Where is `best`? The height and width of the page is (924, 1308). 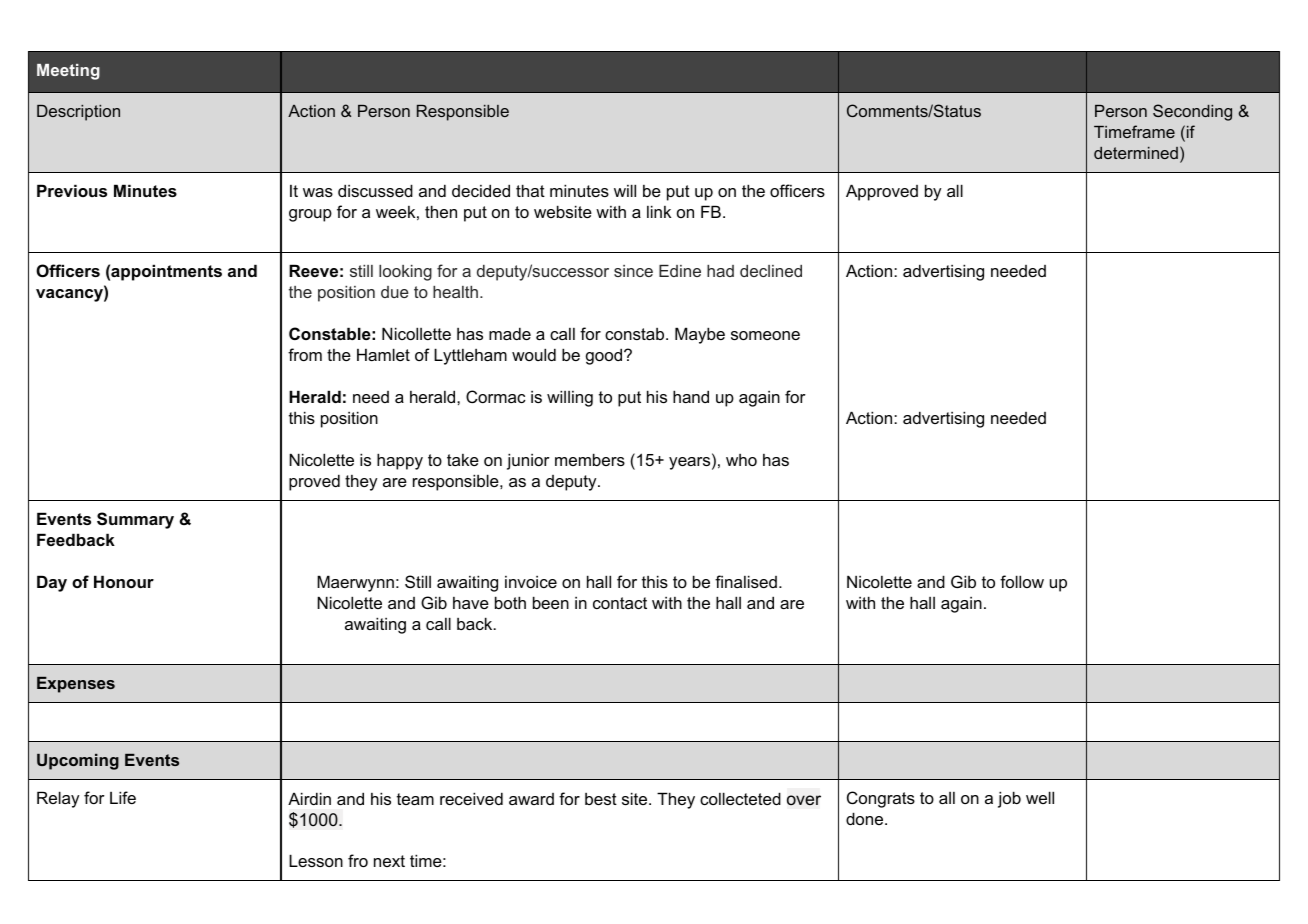
best is located at coordinates (601, 799).
